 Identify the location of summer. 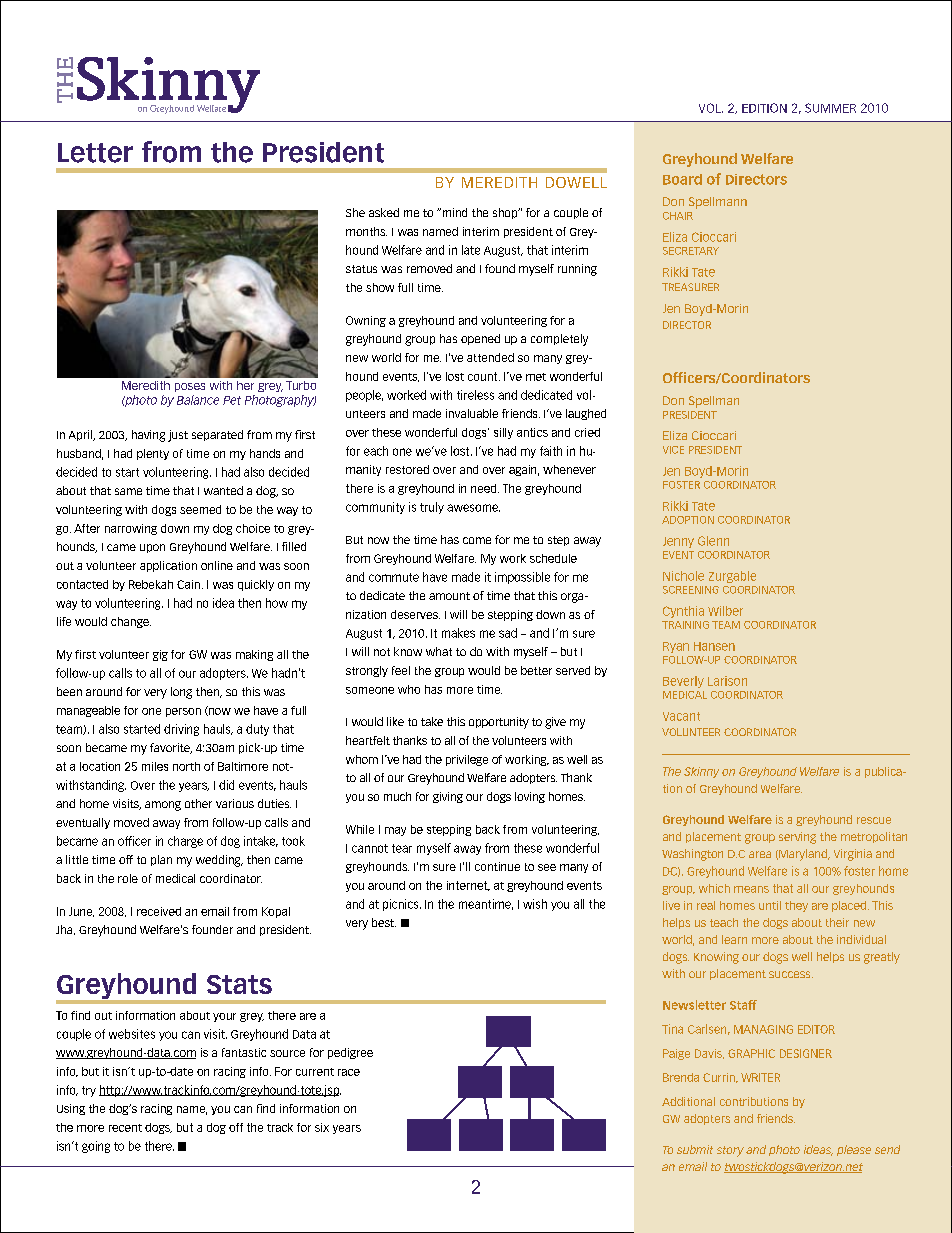
(830, 108).
